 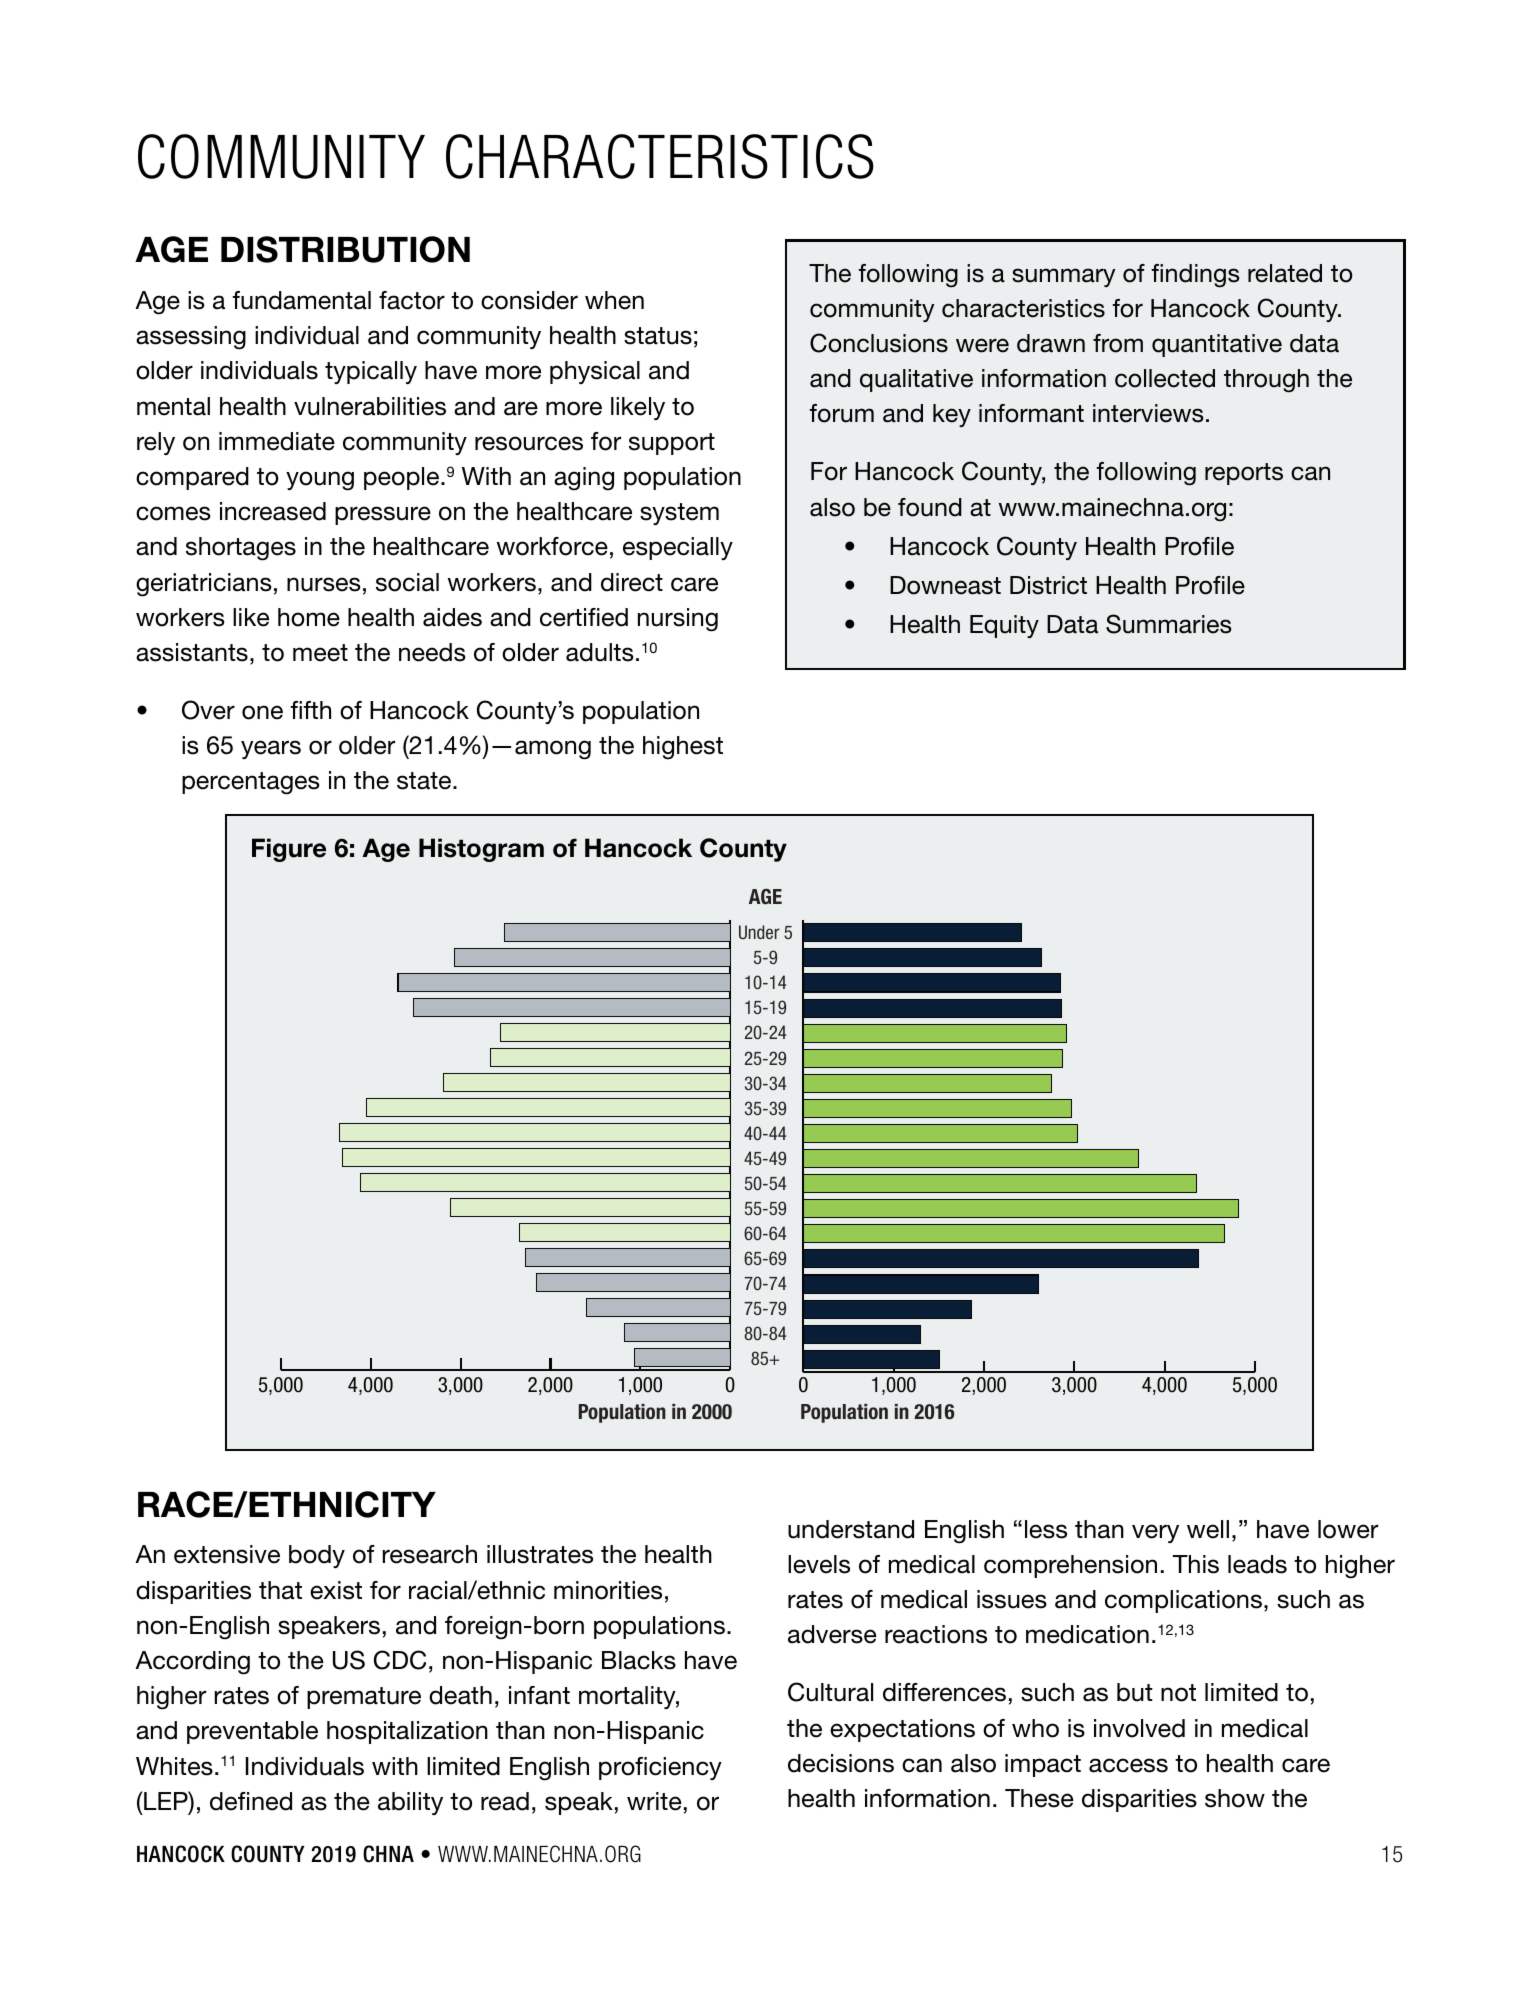 I want to click on preventable, so click(x=252, y=1732).
